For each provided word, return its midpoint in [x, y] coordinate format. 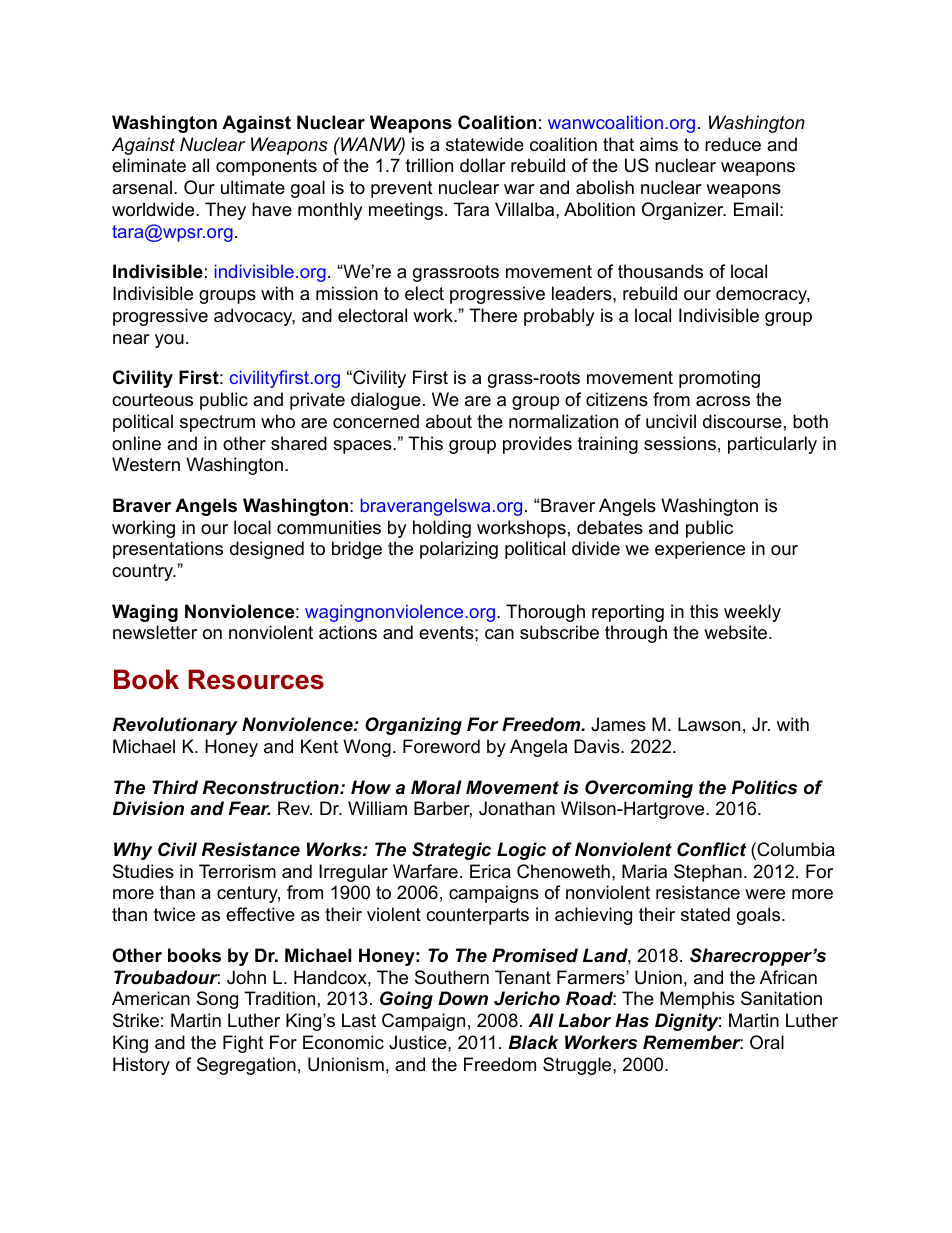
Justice [419, 1042]
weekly [752, 613]
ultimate [253, 187]
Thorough [545, 613]
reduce [733, 144]
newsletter [155, 632]
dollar [483, 165]
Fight [243, 1044]
